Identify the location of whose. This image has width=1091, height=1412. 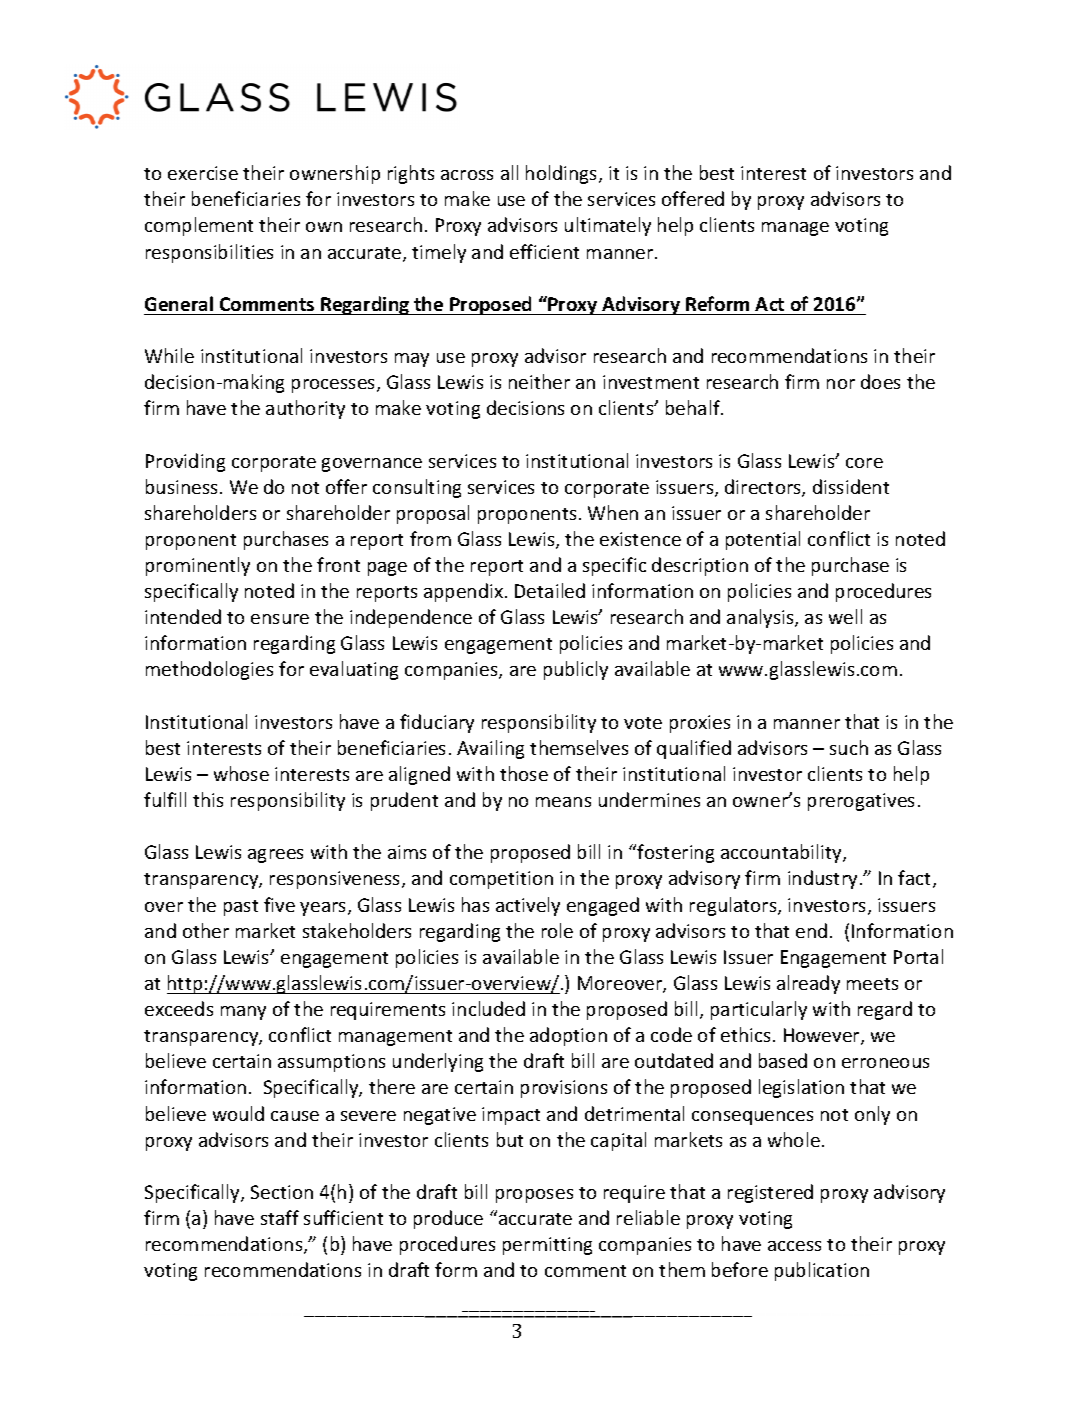
(241, 773).
